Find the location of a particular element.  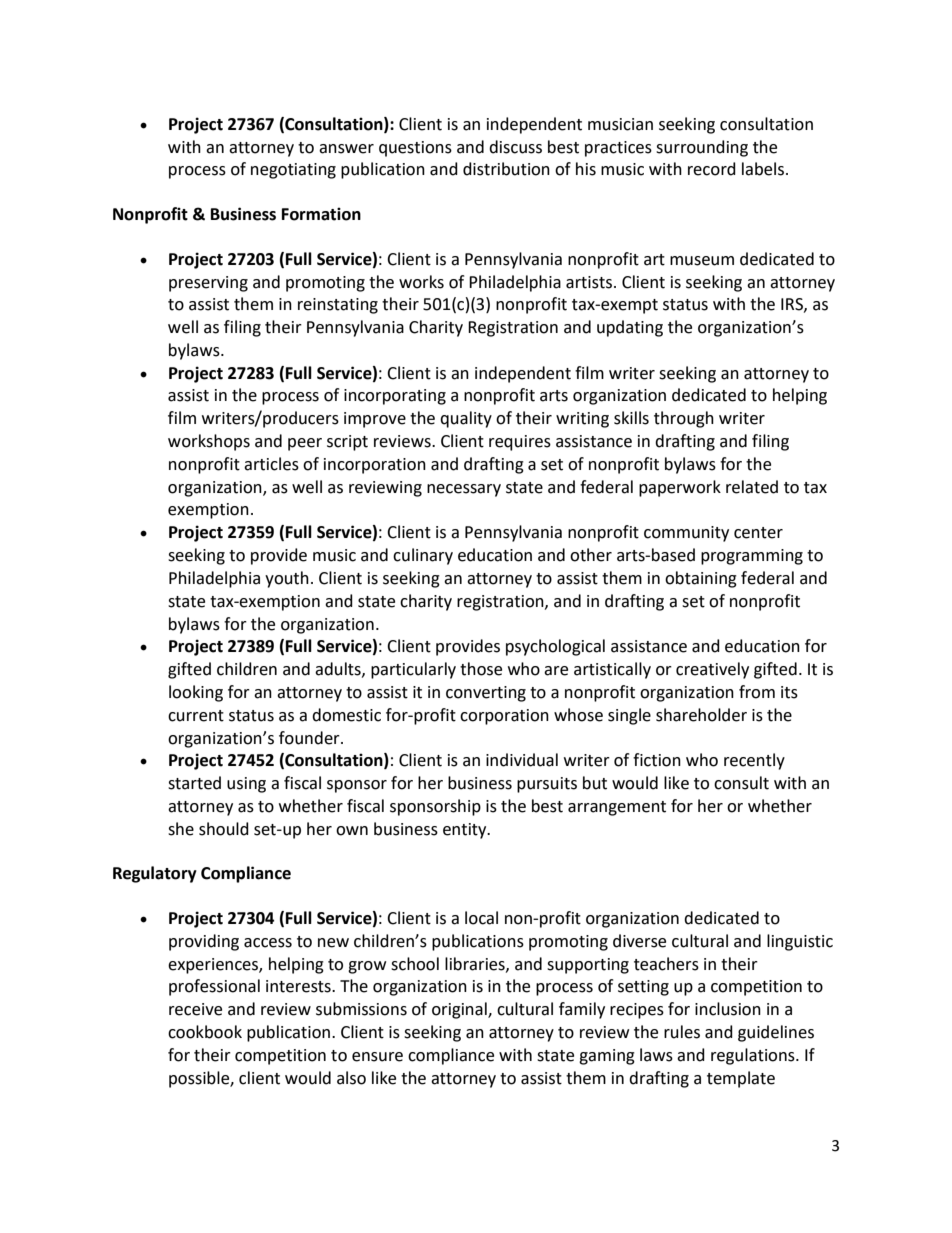

distribution is located at coordinates (506, 169).
